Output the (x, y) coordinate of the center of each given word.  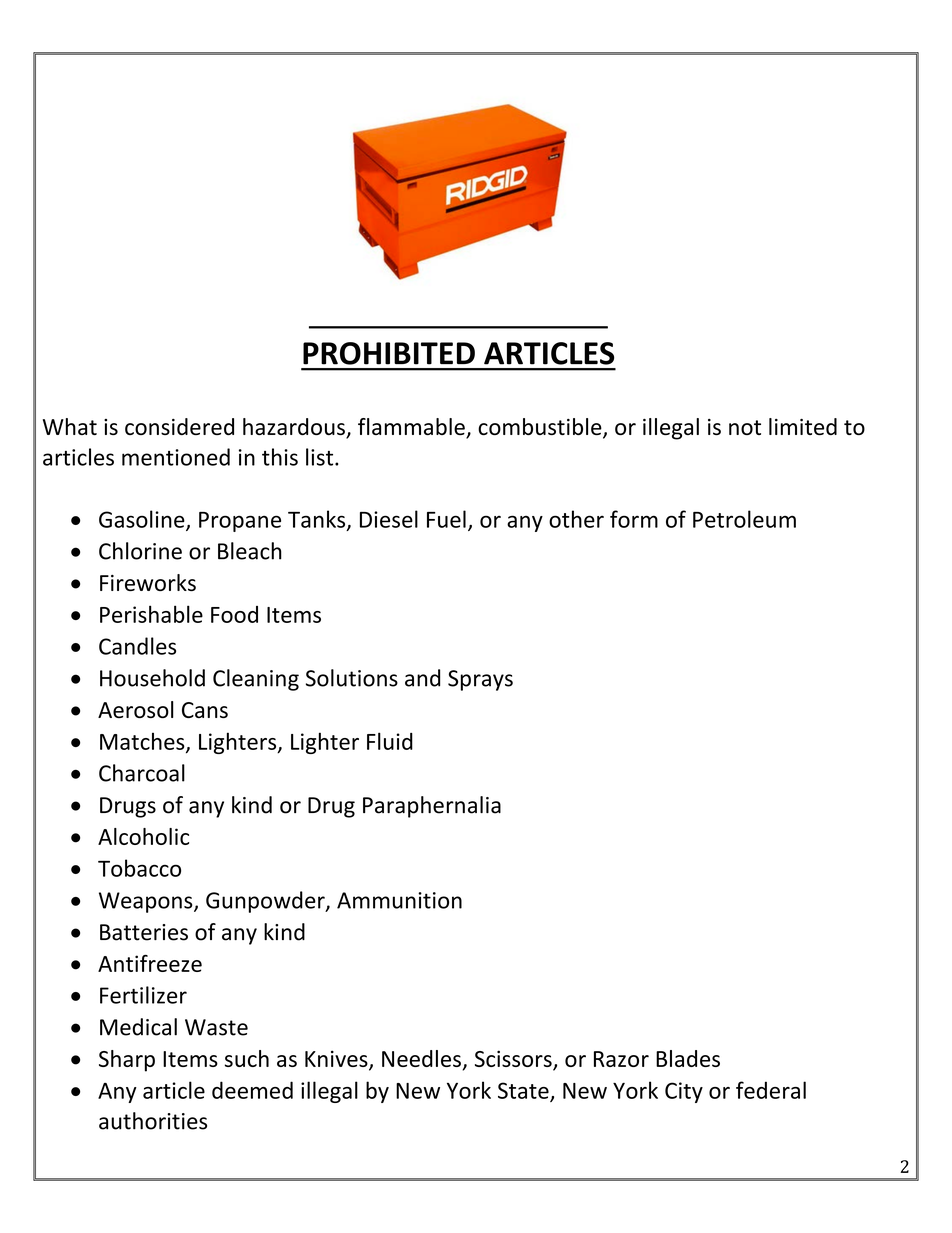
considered (179, 426)
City (684, 1092)
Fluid (390, 741)
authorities (153, 1121)
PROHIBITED (389, 353)
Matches (143, 742)
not (745, 427)
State (524, 1091)
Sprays (480, 680)
